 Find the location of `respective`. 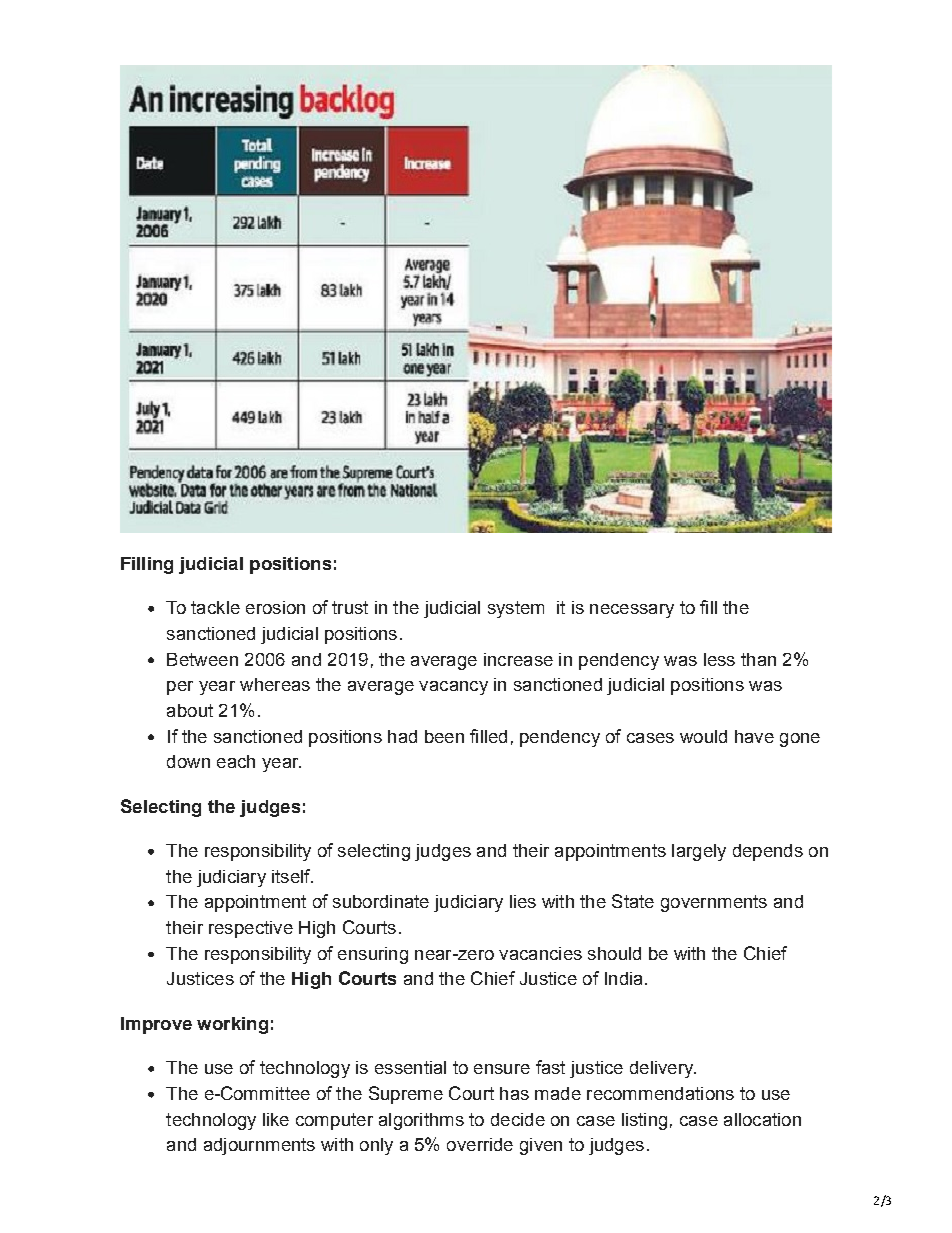

respective is located at coordinates (251, 929).
